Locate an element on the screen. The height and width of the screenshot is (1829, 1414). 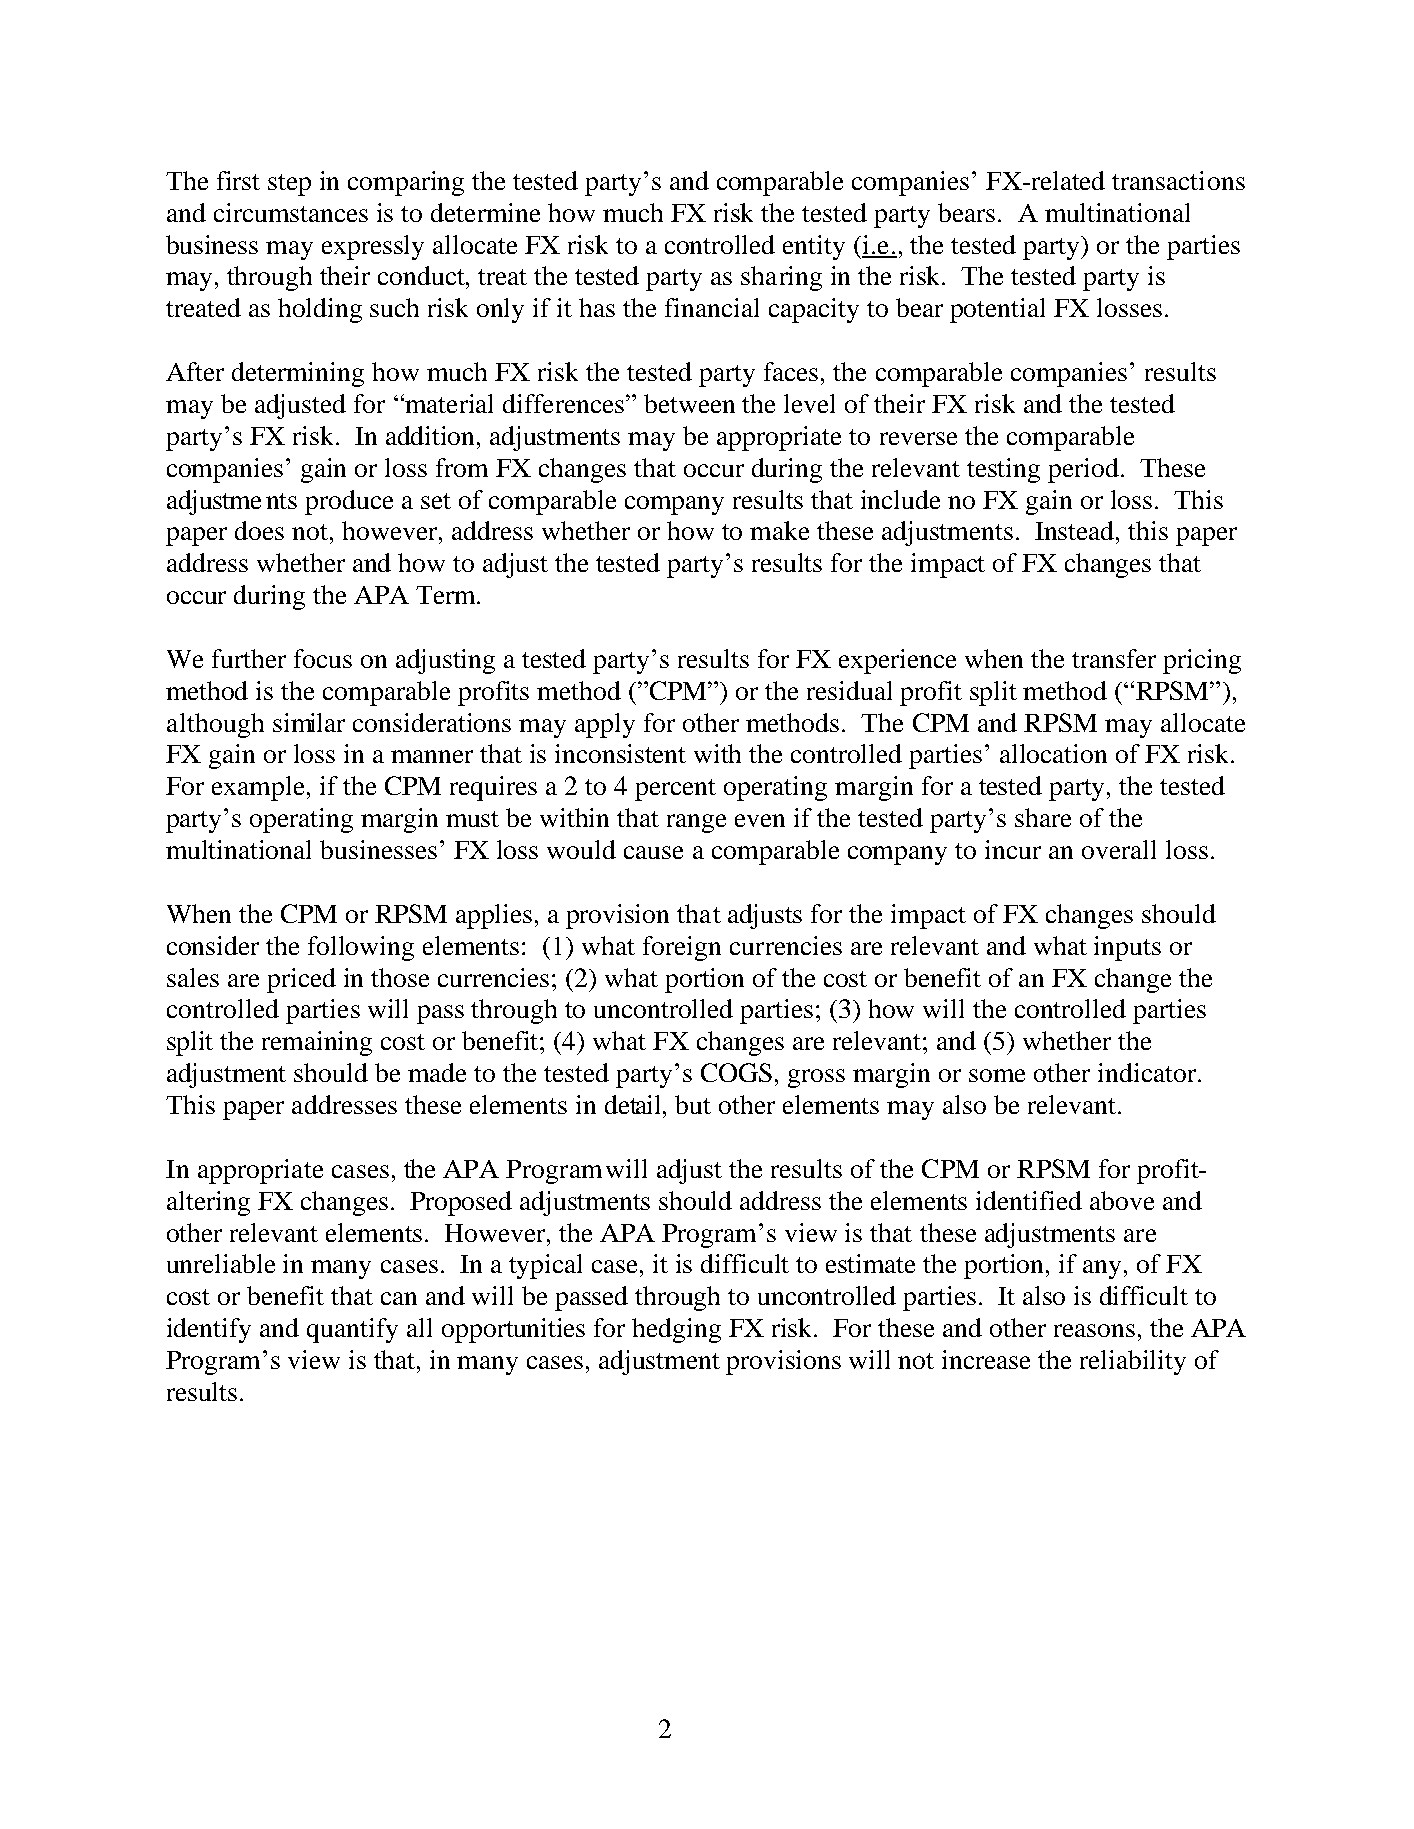
COGS is located at coordinates (736, 1072).
